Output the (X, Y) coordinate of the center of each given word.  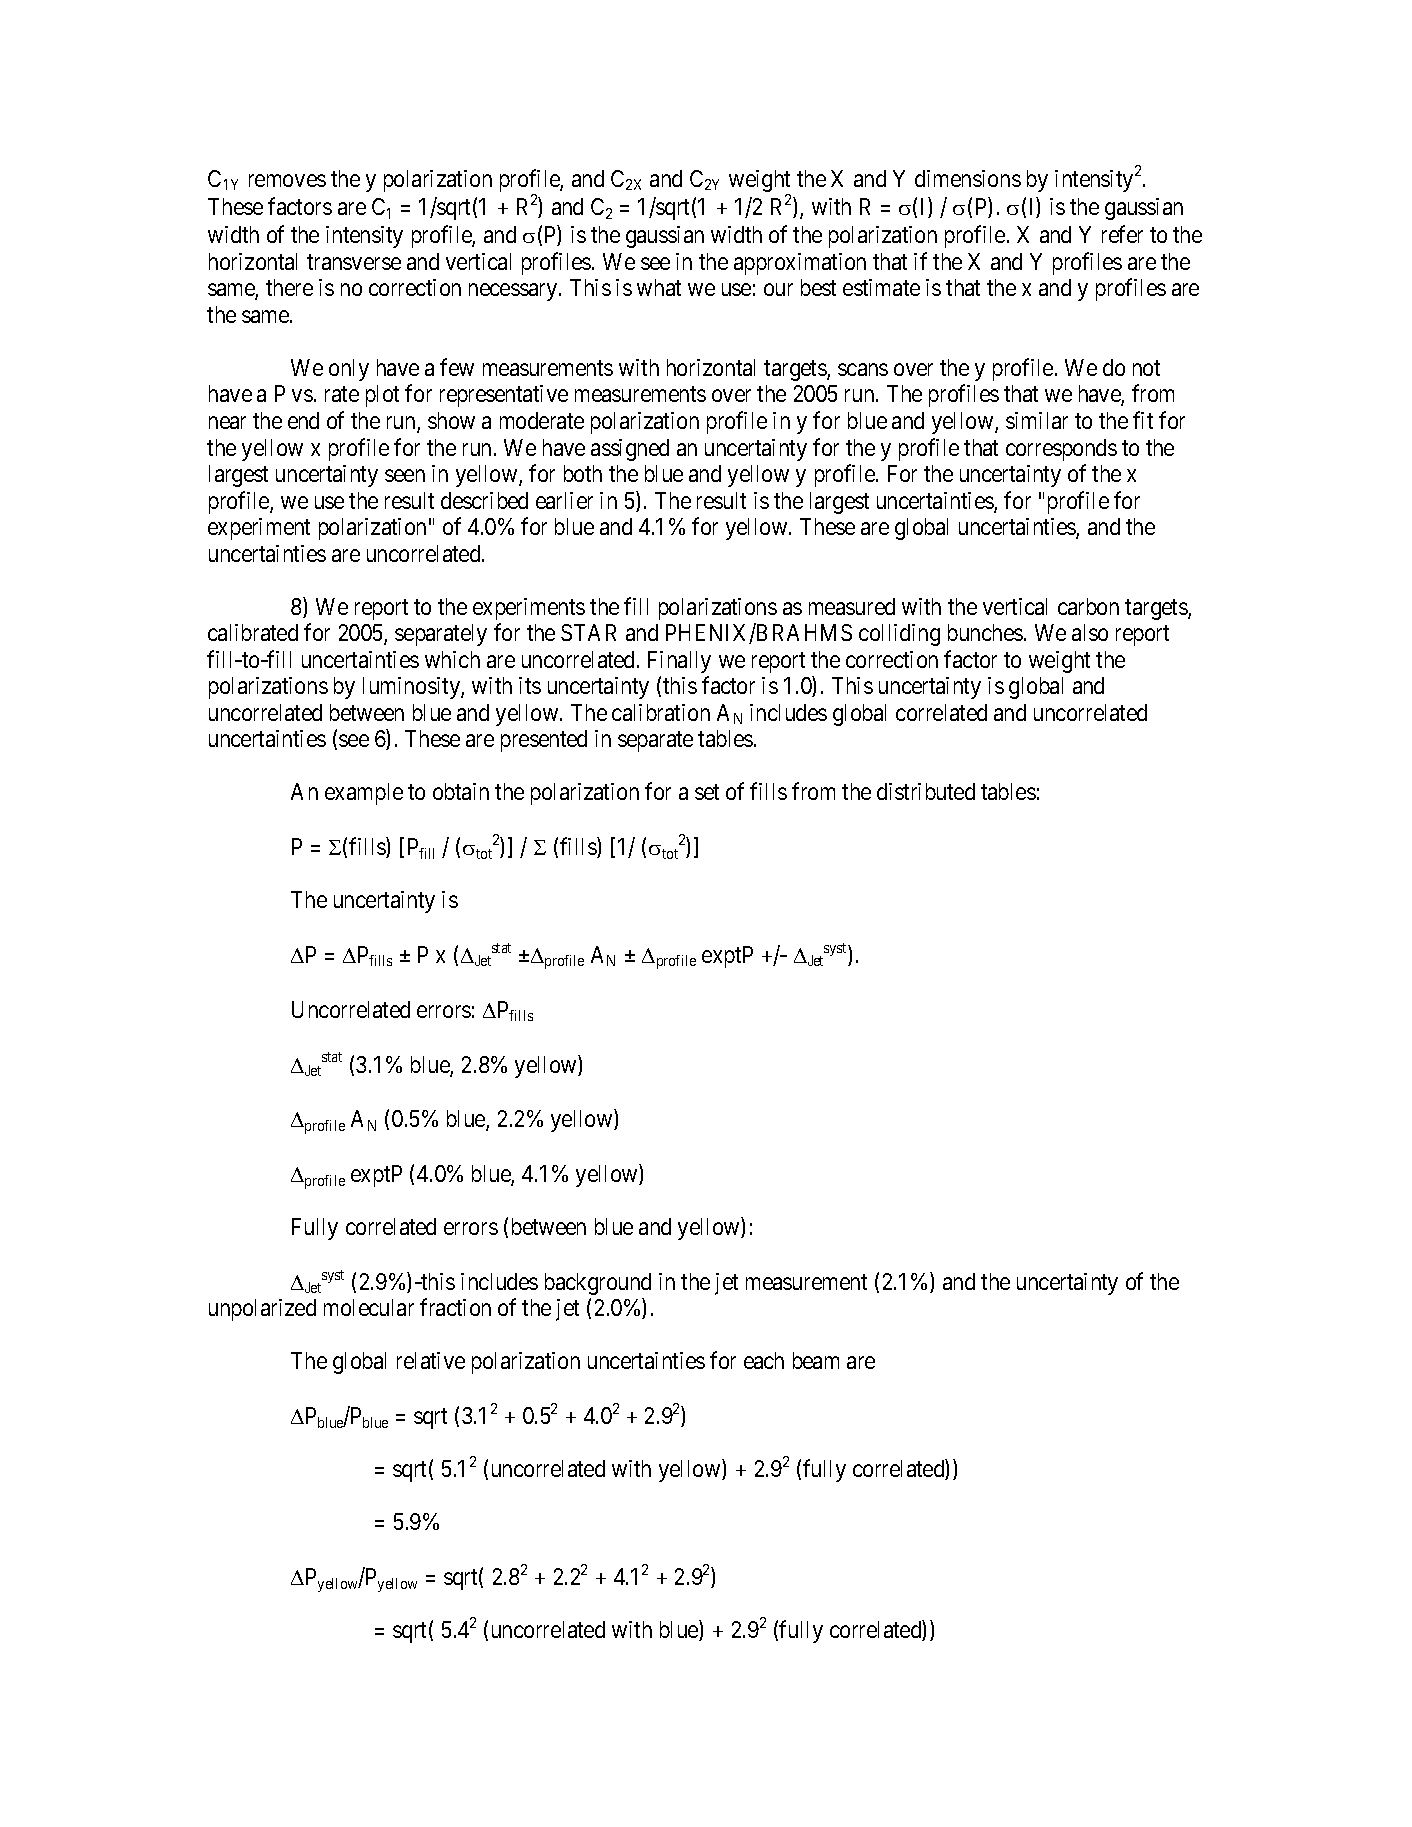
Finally (679, 662)
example (364, 794)
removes (287, 180)
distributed (926, 791)
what (659, 287)
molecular (369, 1307)
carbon (1088, 606)
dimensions (968, 178)
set (707, 792)
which (452, 659)
